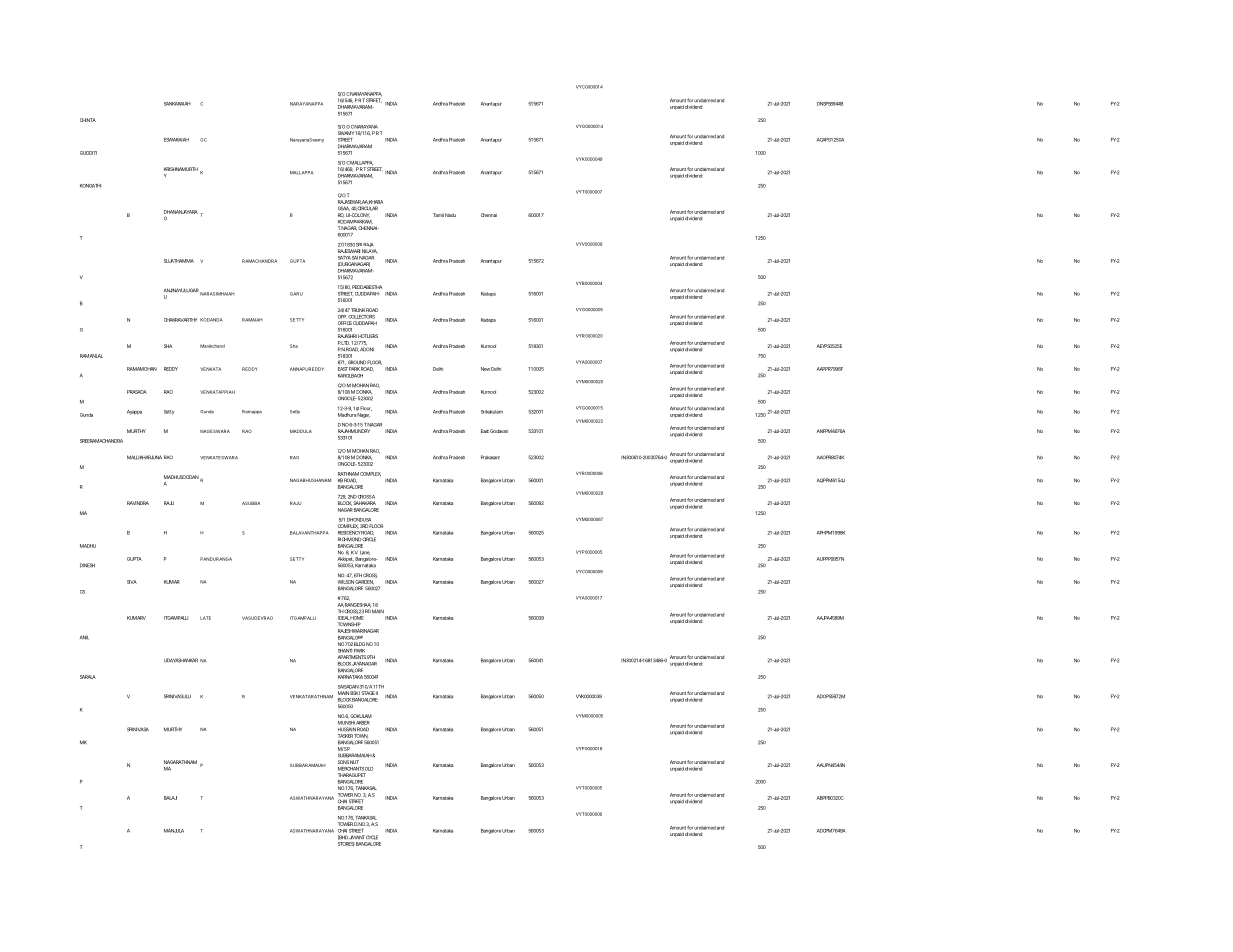 The height and width of the screenshot is (952, 1233). Describe the element at coordinates (369, 769) in the screenshot. I see `OLD` at that location.
